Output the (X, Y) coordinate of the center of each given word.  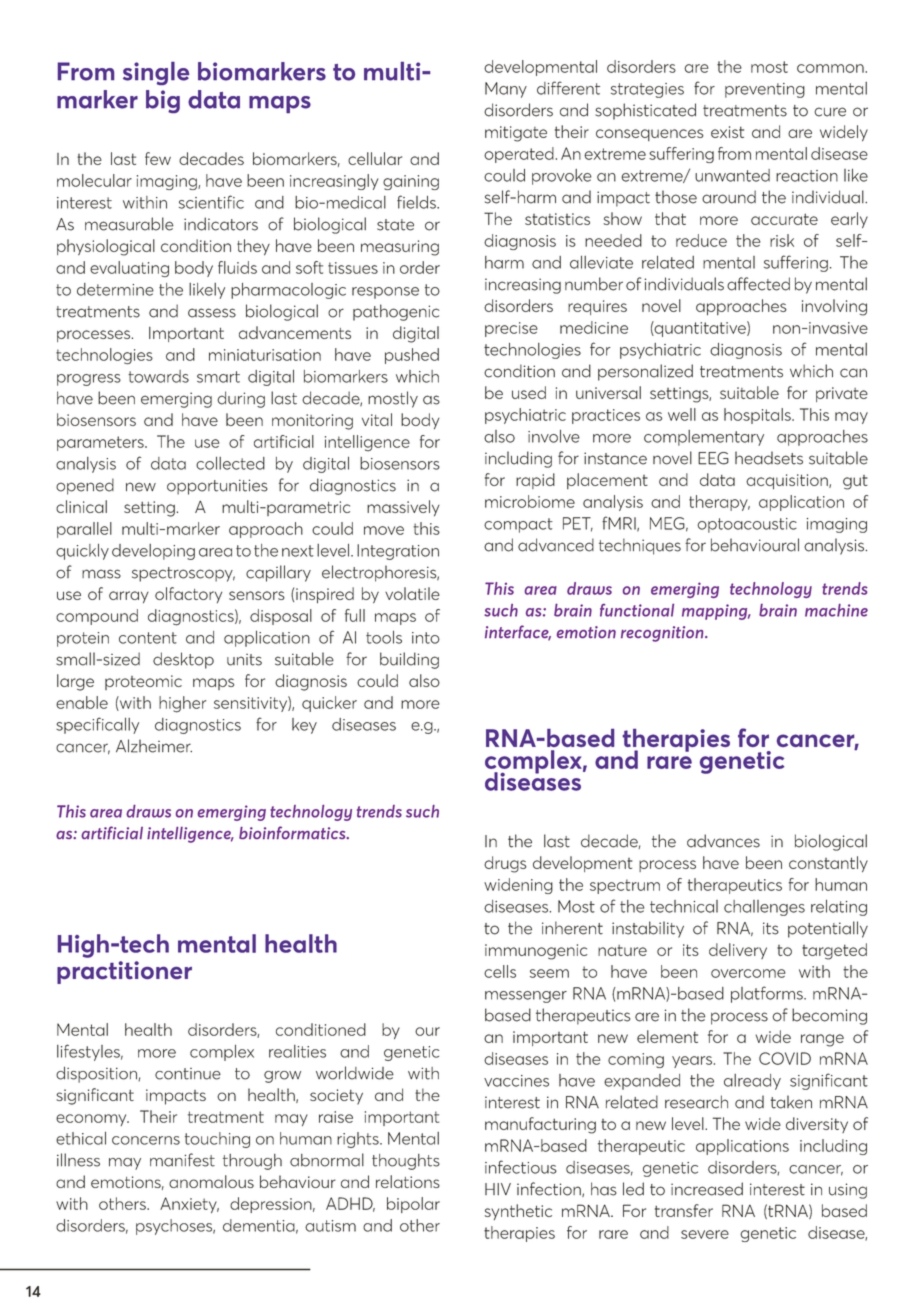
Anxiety (189, 1205)
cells (500, 971)
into (426, 638)
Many (506, 90)
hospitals (758, 416)
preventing (765, 90)
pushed (412, 356)
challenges (764, 908)
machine (836, 610)
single (156, 73)
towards (158, 376)
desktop (183, 660)
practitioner (124, 972)
